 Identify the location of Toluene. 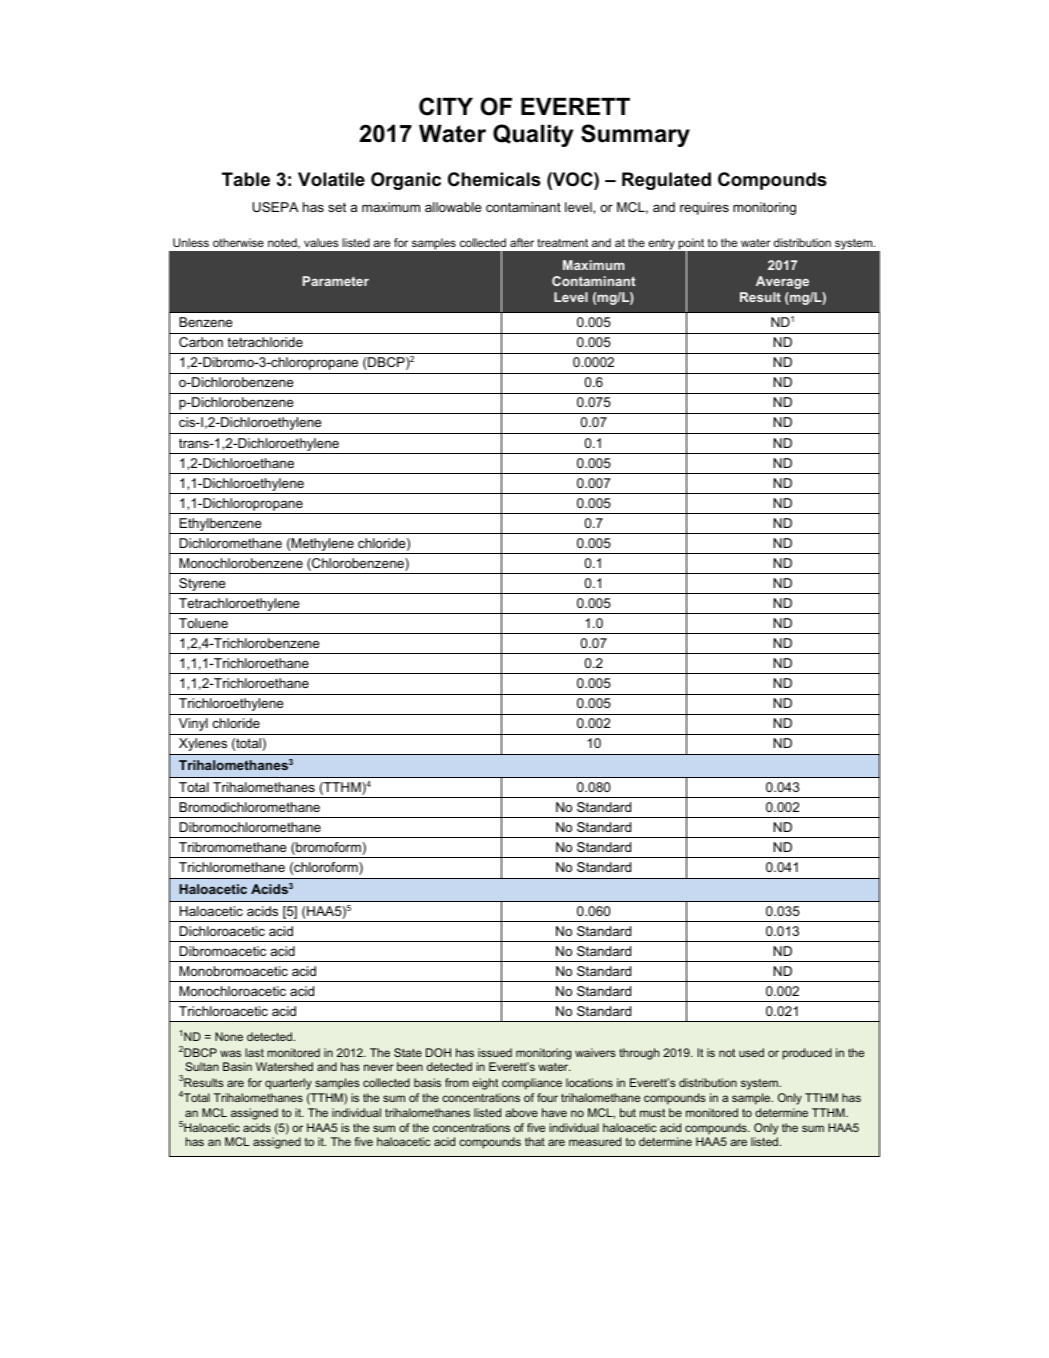
(203, 623).
